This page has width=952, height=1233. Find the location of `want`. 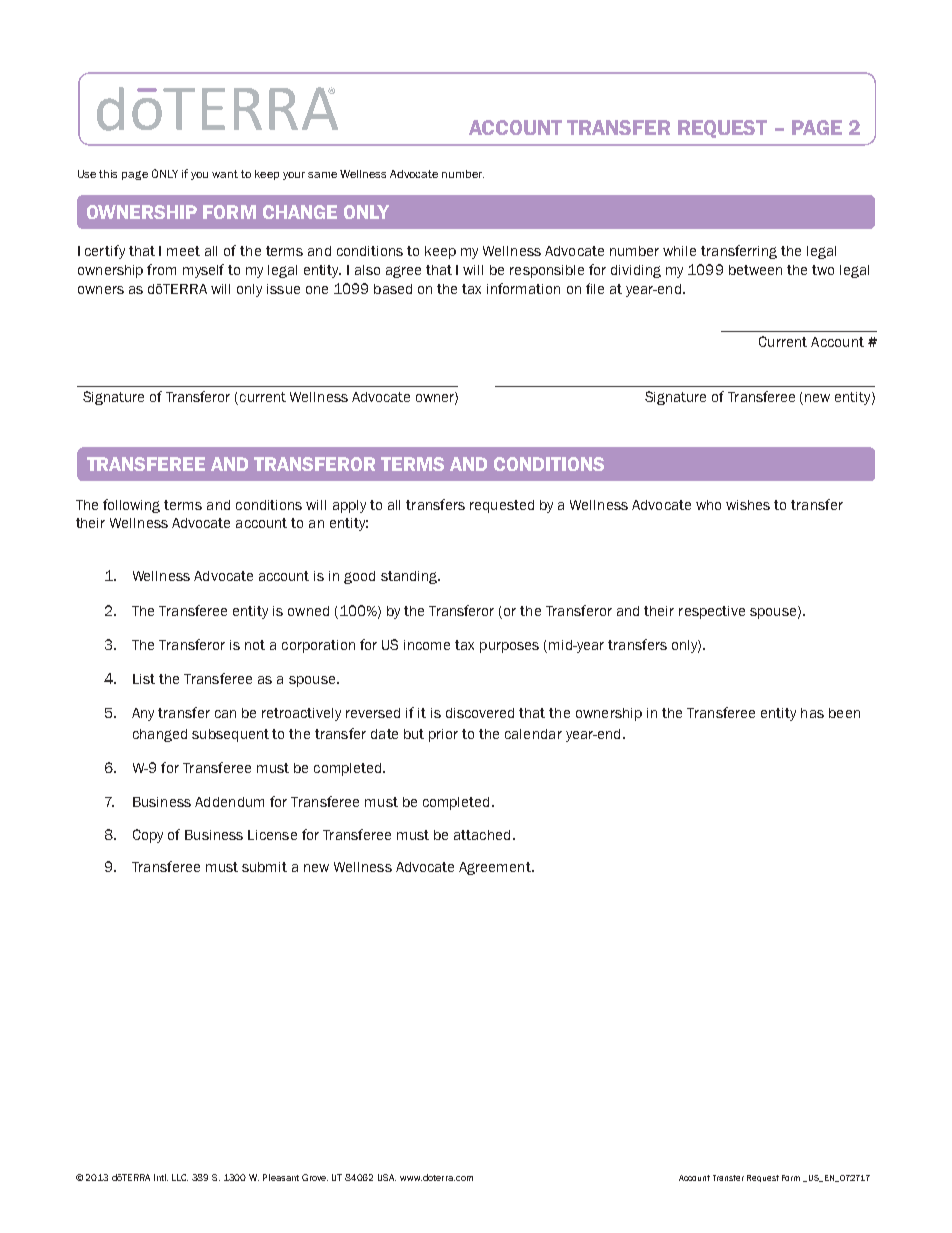

want is located at coordinates (225, 174).
